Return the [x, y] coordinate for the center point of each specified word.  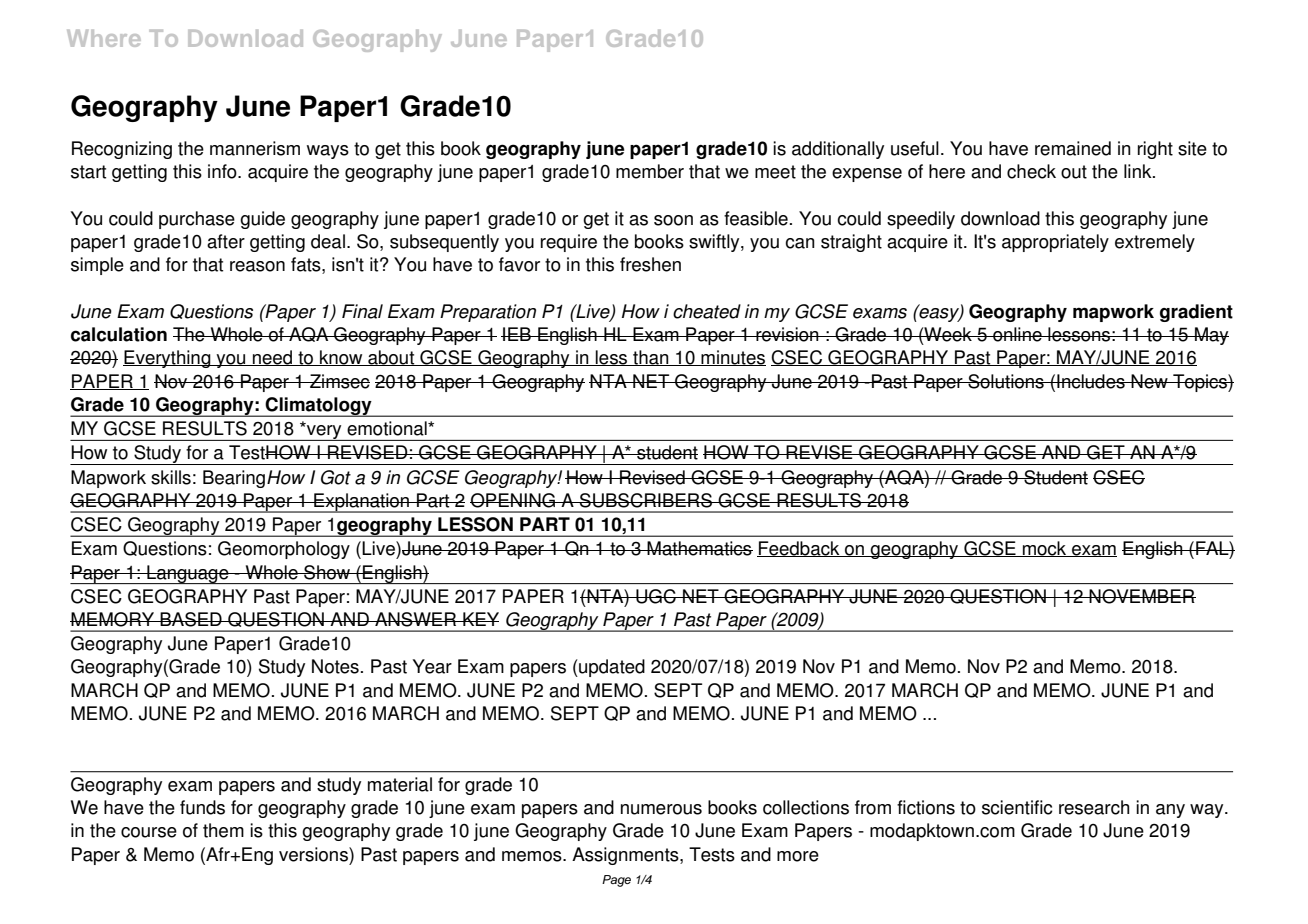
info [223, 171]
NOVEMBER [1142, 596]
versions [314, 854]
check [1031, 171]
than [651, 358]
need [273, 358]
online [1017, 334]
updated [611, 668]
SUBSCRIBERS [646, 500]
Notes [335, 666]
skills [171, 477]
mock [1045, 549]
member [650, 171]
